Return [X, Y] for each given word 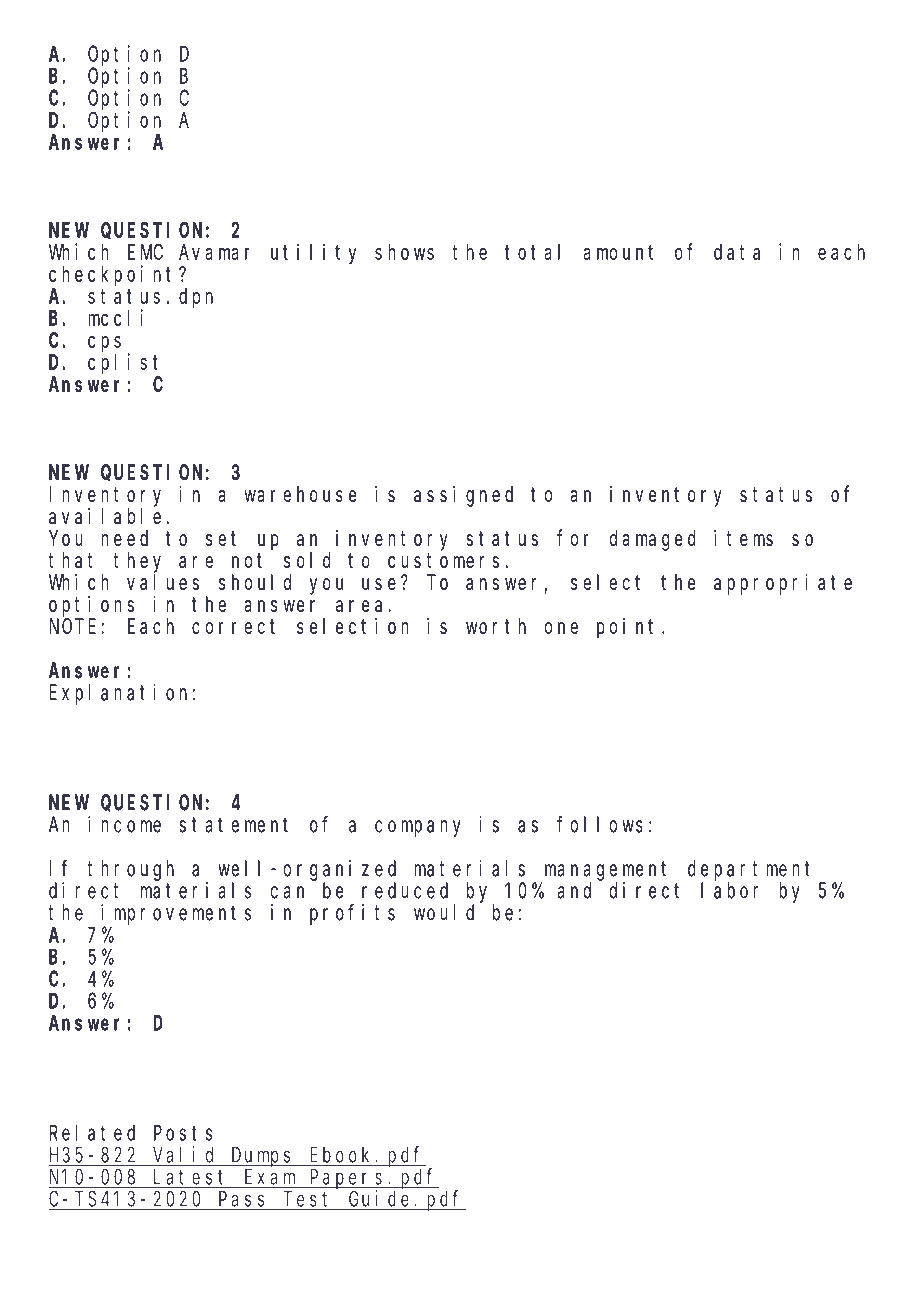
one [561, 628]
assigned [463, 496]
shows [404, 252]
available [105, 516]
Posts [183, 1133]
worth [496, 626]
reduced [405, 890]
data [737, 252]
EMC [145, 252]
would [444, 912]
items [743, 538]
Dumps [263, 1157]
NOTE [73, 626]
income [124, 824]
